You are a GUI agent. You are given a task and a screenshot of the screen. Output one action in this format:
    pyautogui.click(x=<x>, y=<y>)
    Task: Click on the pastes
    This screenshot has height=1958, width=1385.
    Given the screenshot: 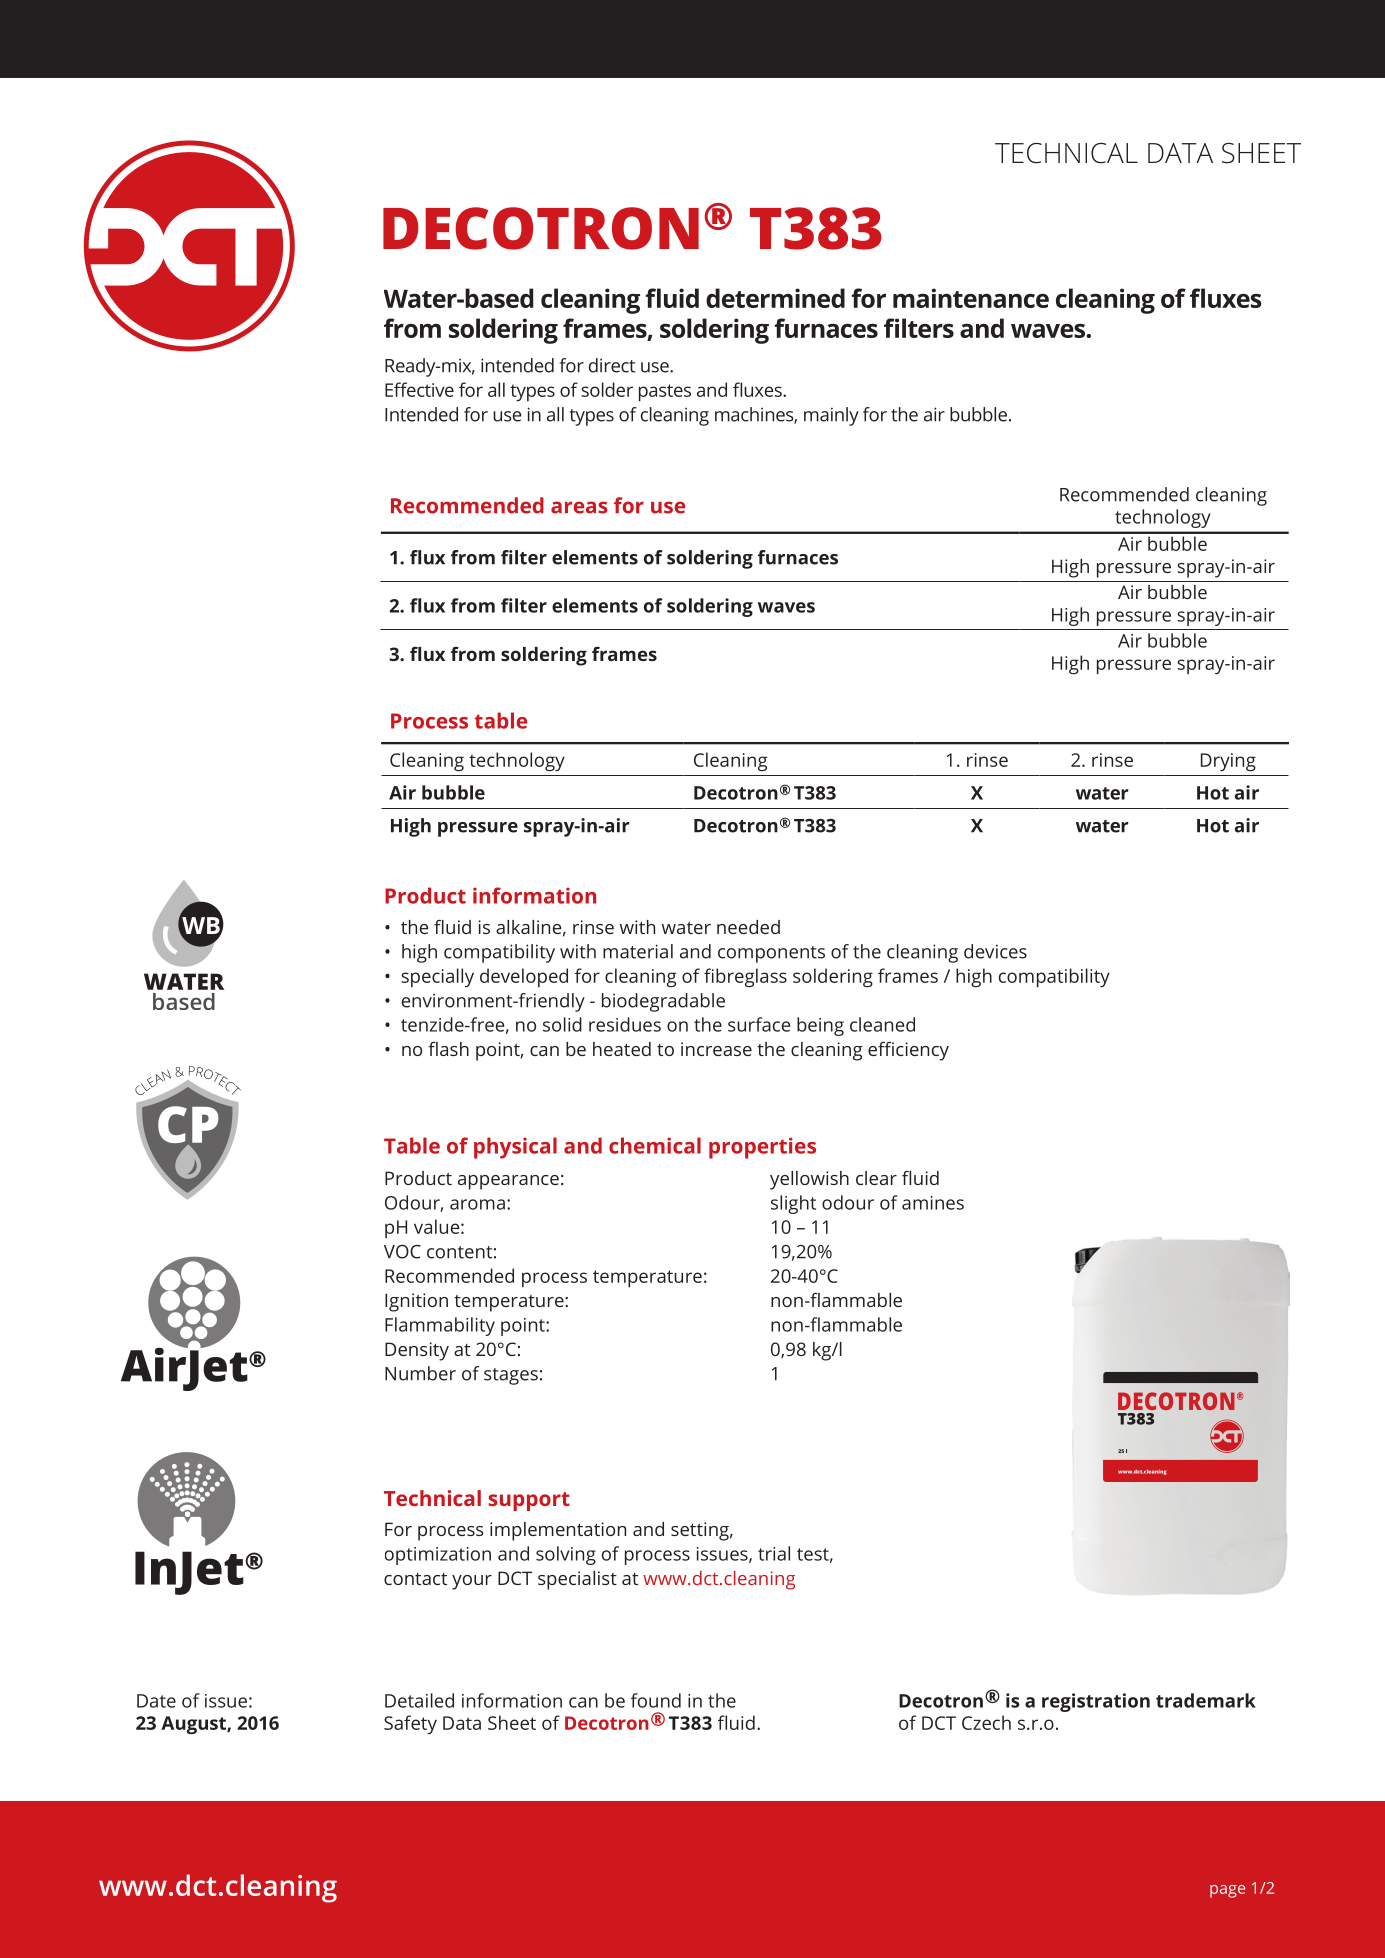 What is the action you would take?
    pyautogui.click(x=665, y=393)
